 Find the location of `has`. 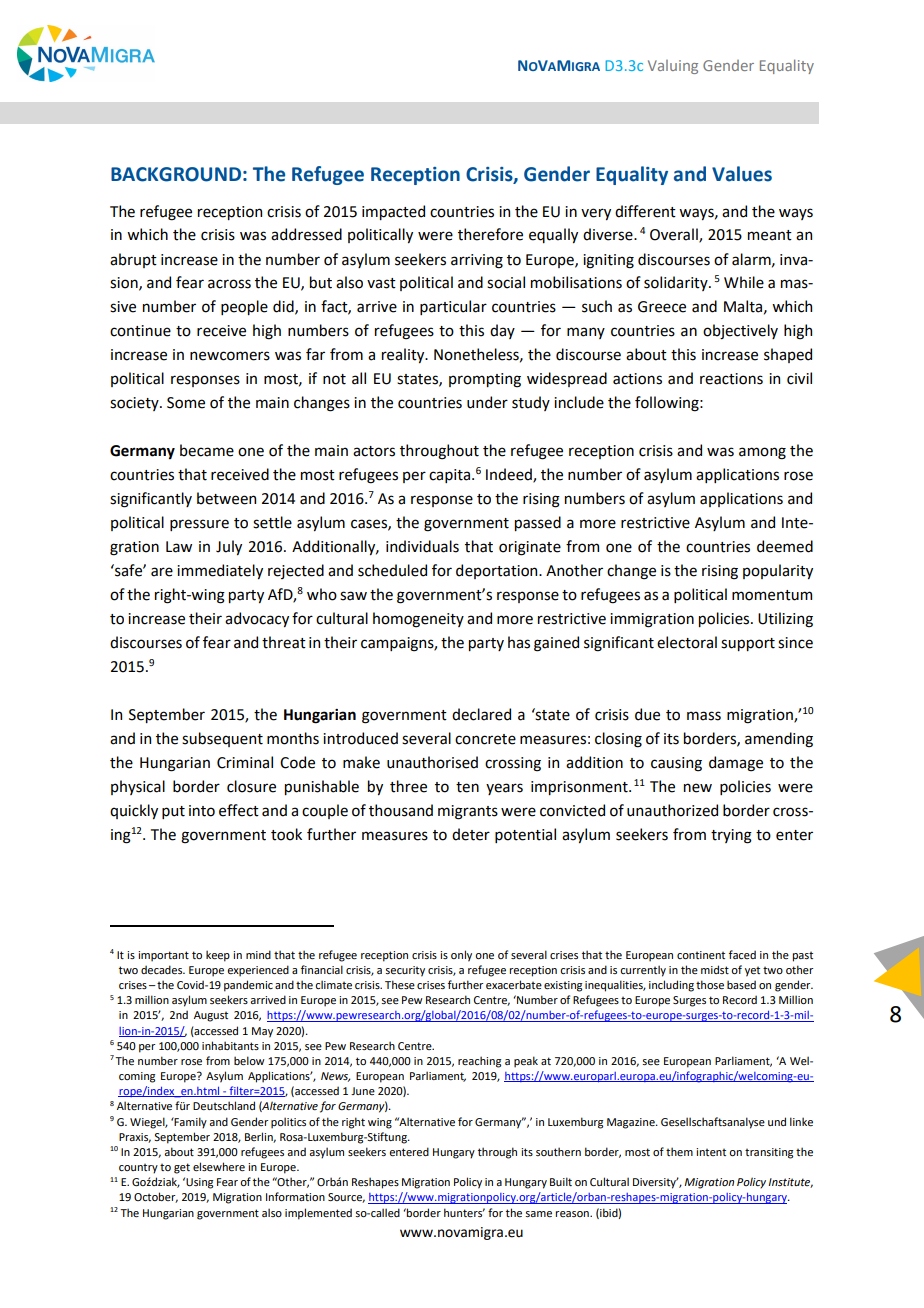

has is located at coordinates (519, 642).
